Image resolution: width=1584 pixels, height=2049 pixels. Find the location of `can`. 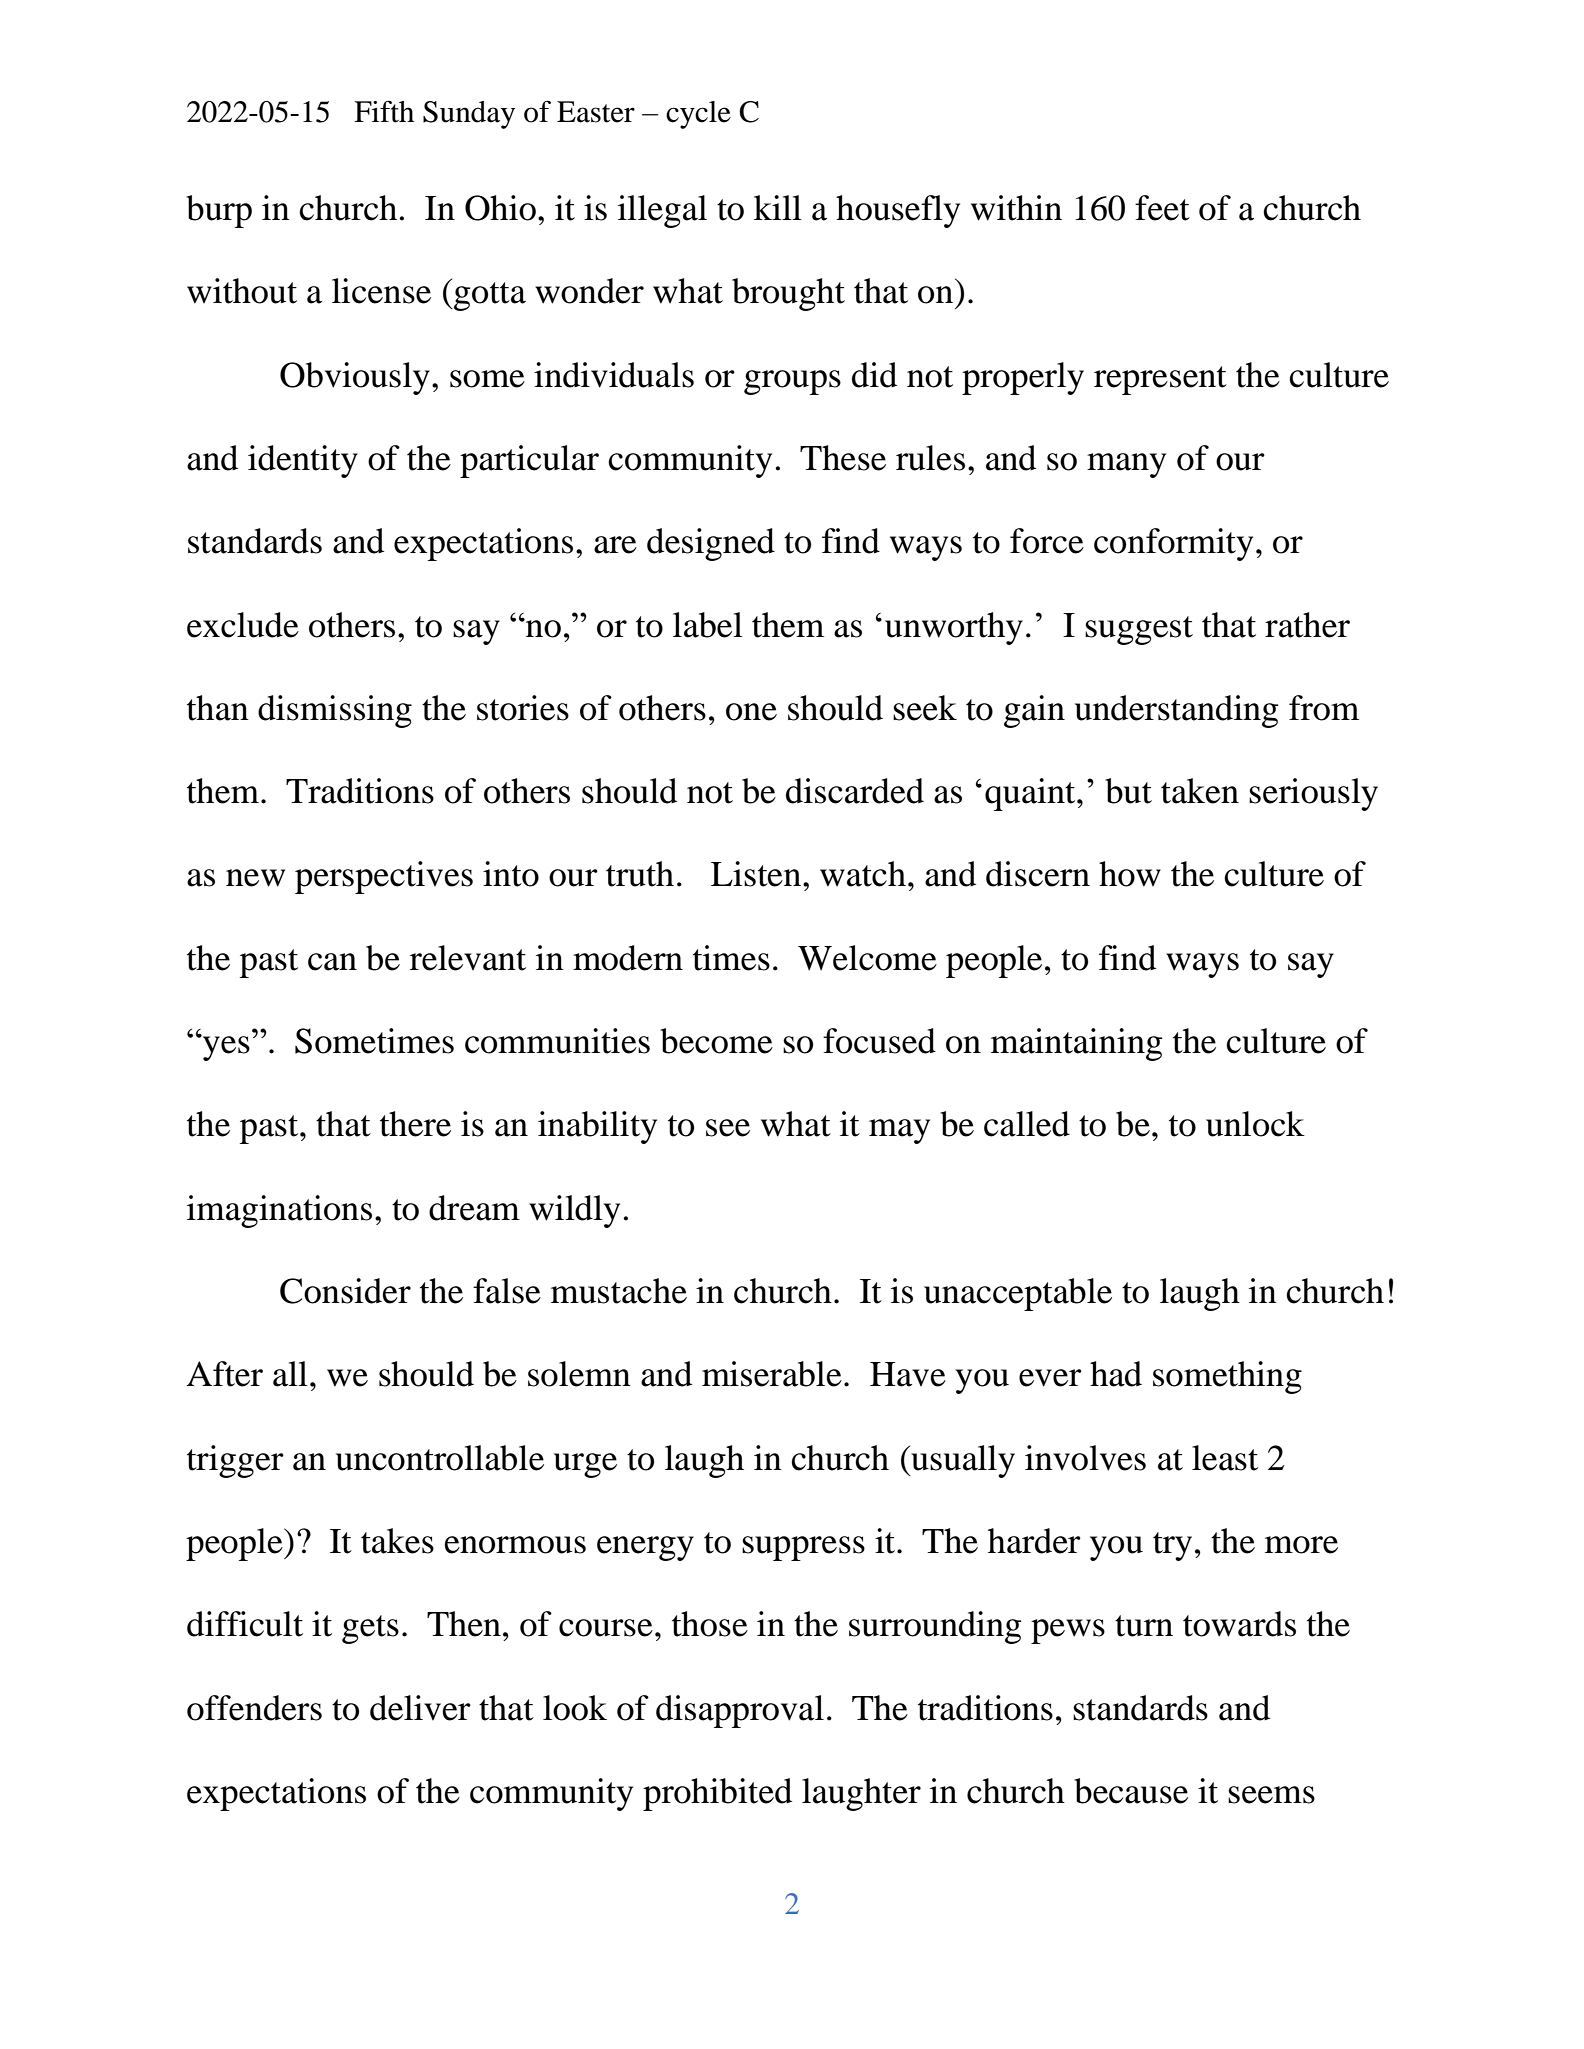

can is located at coordinates (332, 962).
